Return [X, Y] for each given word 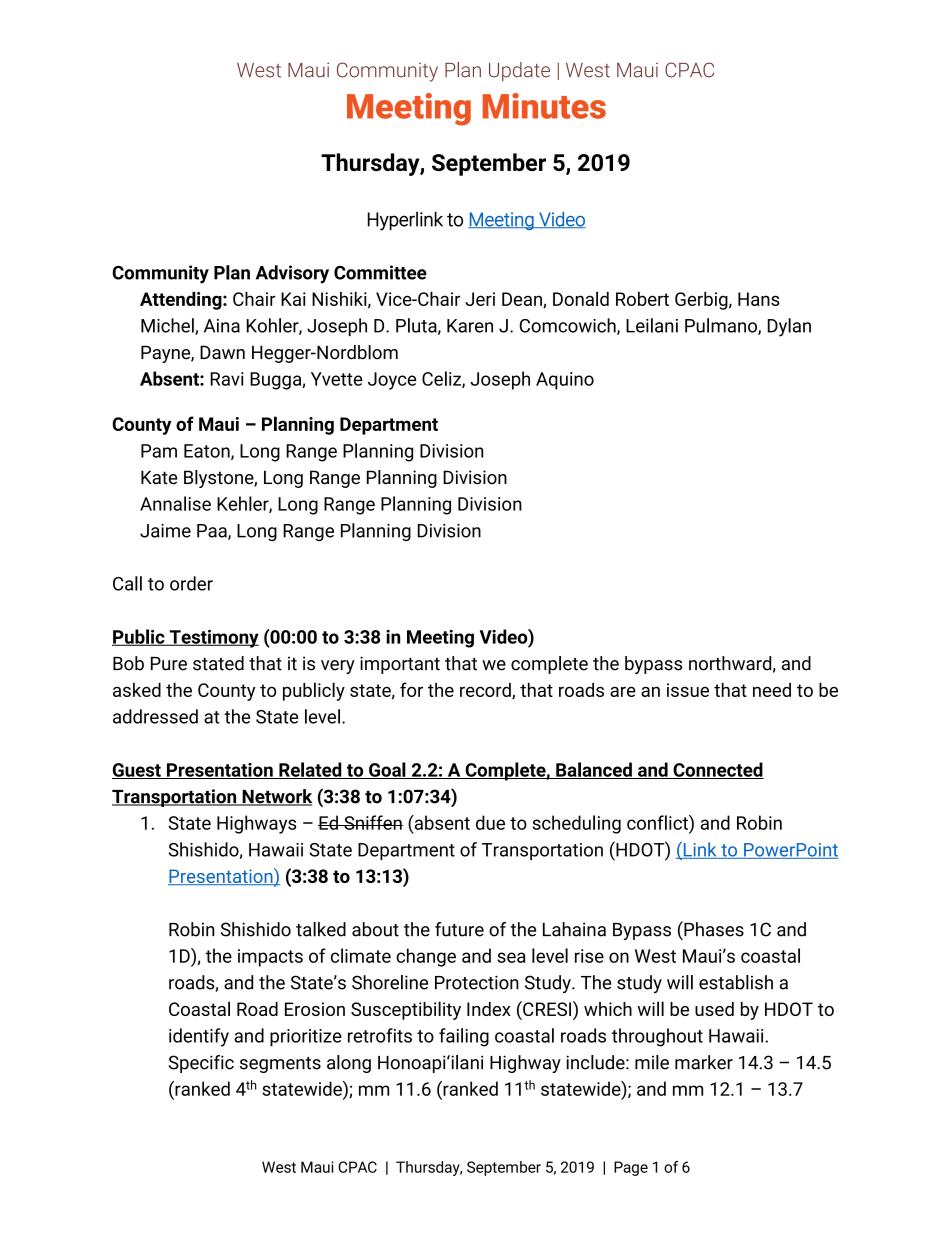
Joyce [392, 381]
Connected [717, 770]
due [490, 822]
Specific [201, 1064]
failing [464, 1037]
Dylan [789, 327]
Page [631, 1168]
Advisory [292, 274]
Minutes [544, 106]
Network [276, 797]
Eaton [208, 452]
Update [519, 71]
